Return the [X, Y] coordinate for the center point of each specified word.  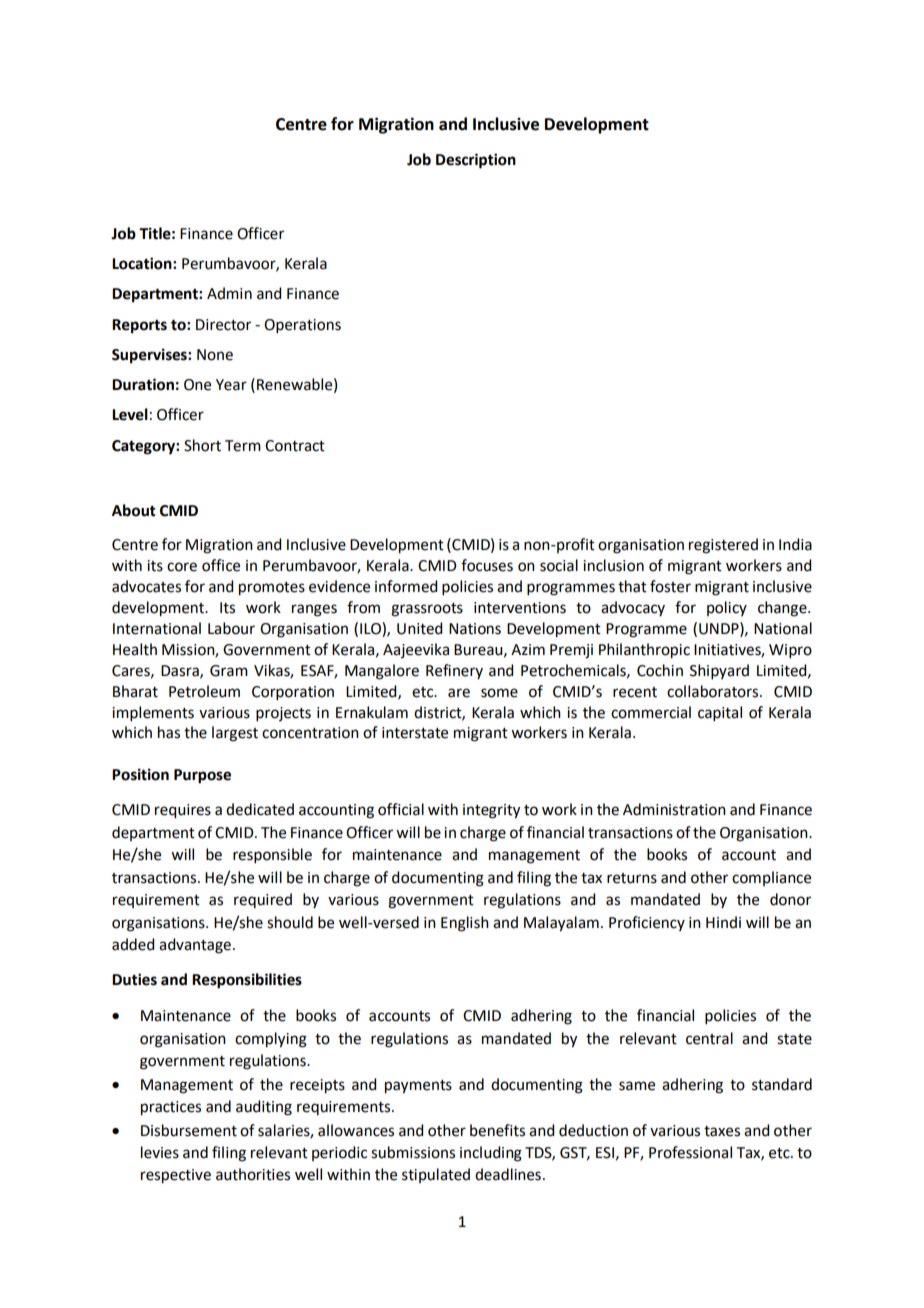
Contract [295, 446]
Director [223, 325]
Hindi [723, 922]
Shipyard [719, 671]
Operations [302, 326]
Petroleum [204, 691]
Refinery [454, 671]
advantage [195, 946]
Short [202, 445]
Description [476, 161]
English [465, 924]
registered [723, 546]
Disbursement [189, 1130]
